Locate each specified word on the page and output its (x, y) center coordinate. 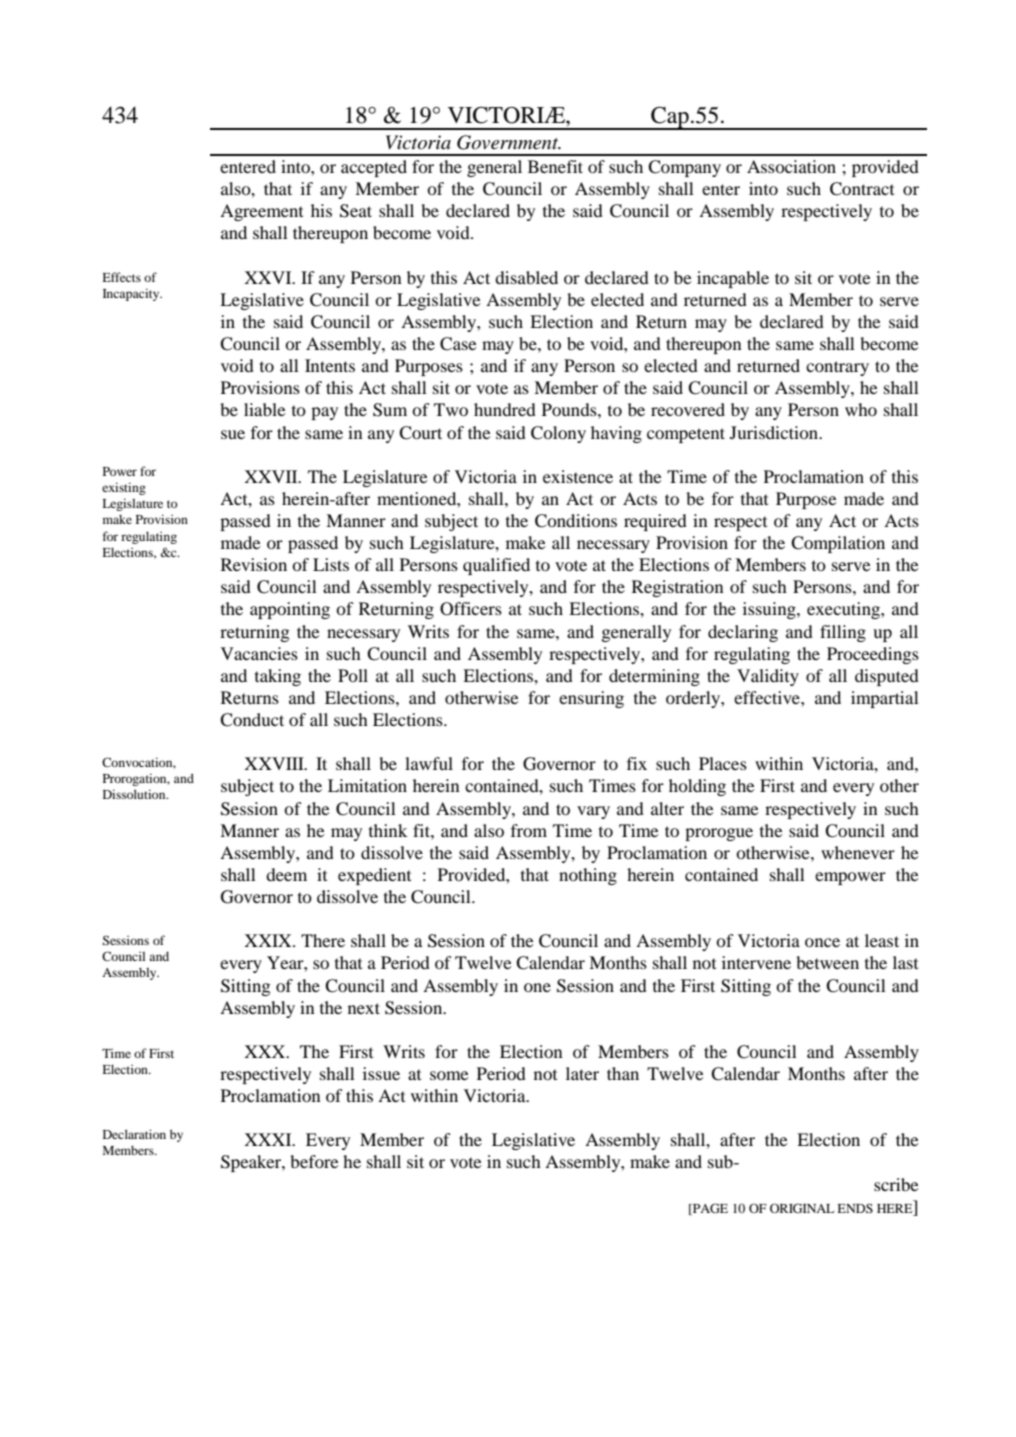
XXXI (269, 1139)
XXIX (269, 940)
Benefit (555, 166)
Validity (768, 677)
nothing (588, 876)
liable (265, 409)
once (822, 942)
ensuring (591, 699)
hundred (505, 409)
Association (791, 166)
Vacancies (259, 653)
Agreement (261, 212)
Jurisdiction (775, 432)
